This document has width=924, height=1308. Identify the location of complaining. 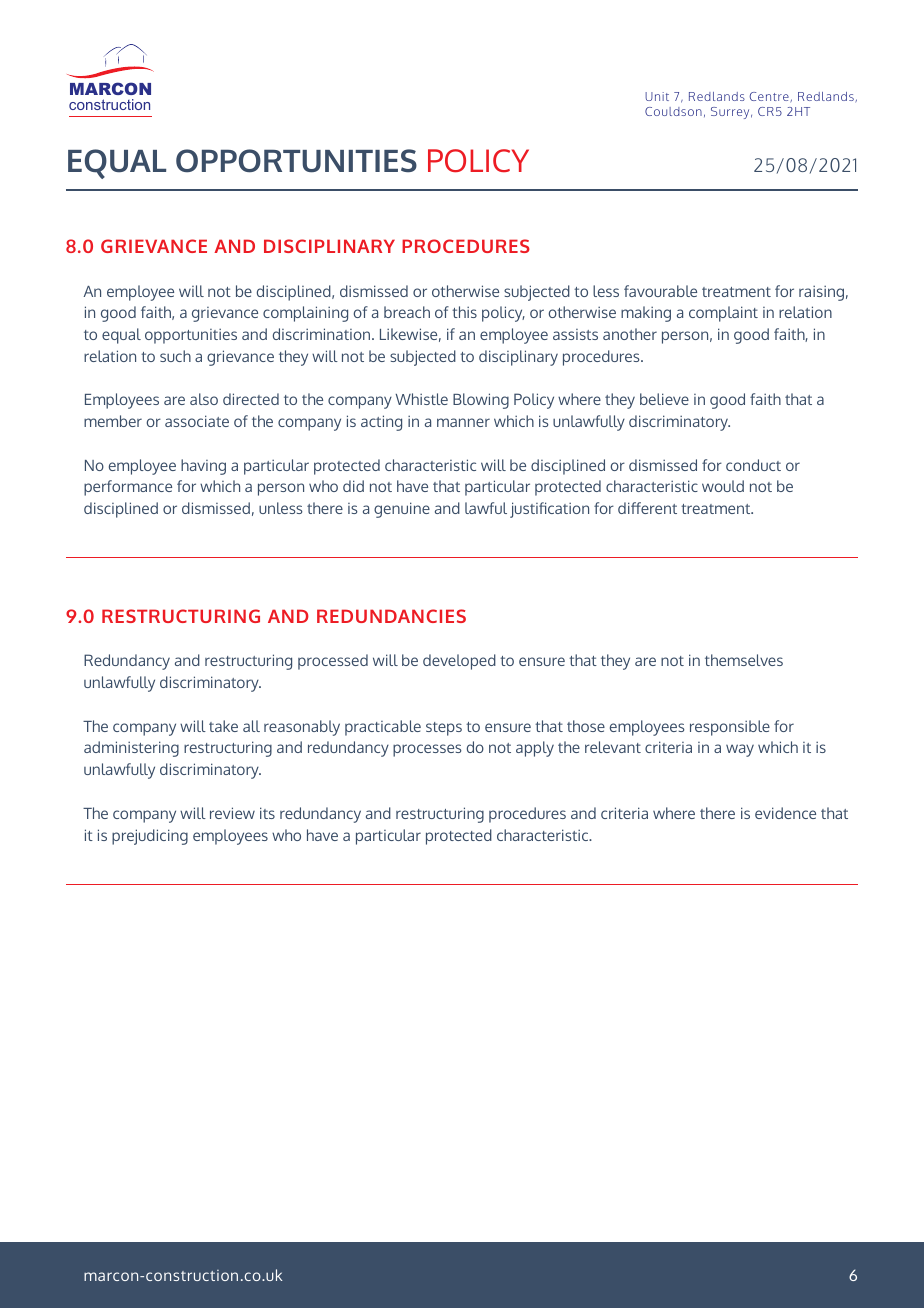
(305, 314).
